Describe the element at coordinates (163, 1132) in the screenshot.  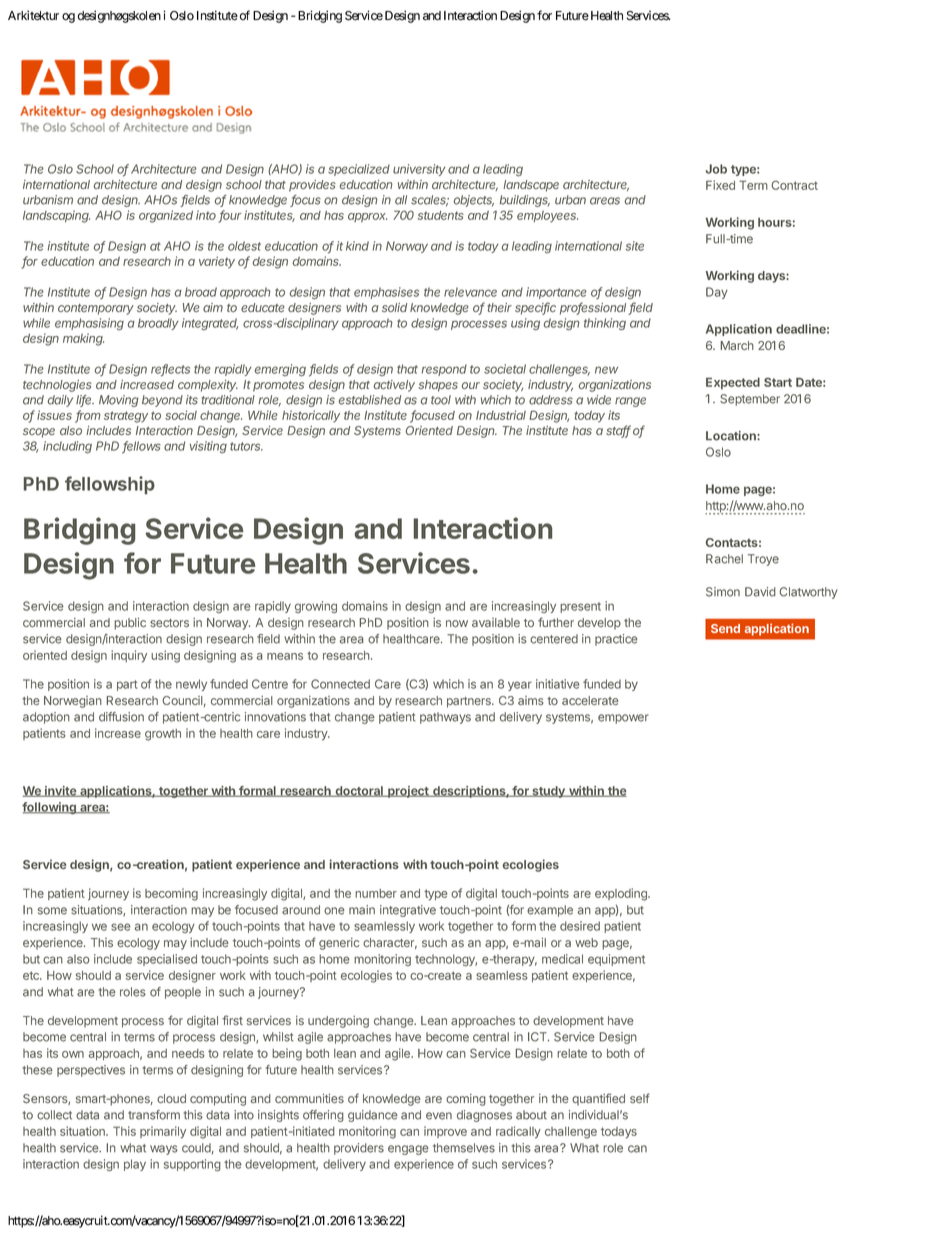
I see `primarily` at that location.
